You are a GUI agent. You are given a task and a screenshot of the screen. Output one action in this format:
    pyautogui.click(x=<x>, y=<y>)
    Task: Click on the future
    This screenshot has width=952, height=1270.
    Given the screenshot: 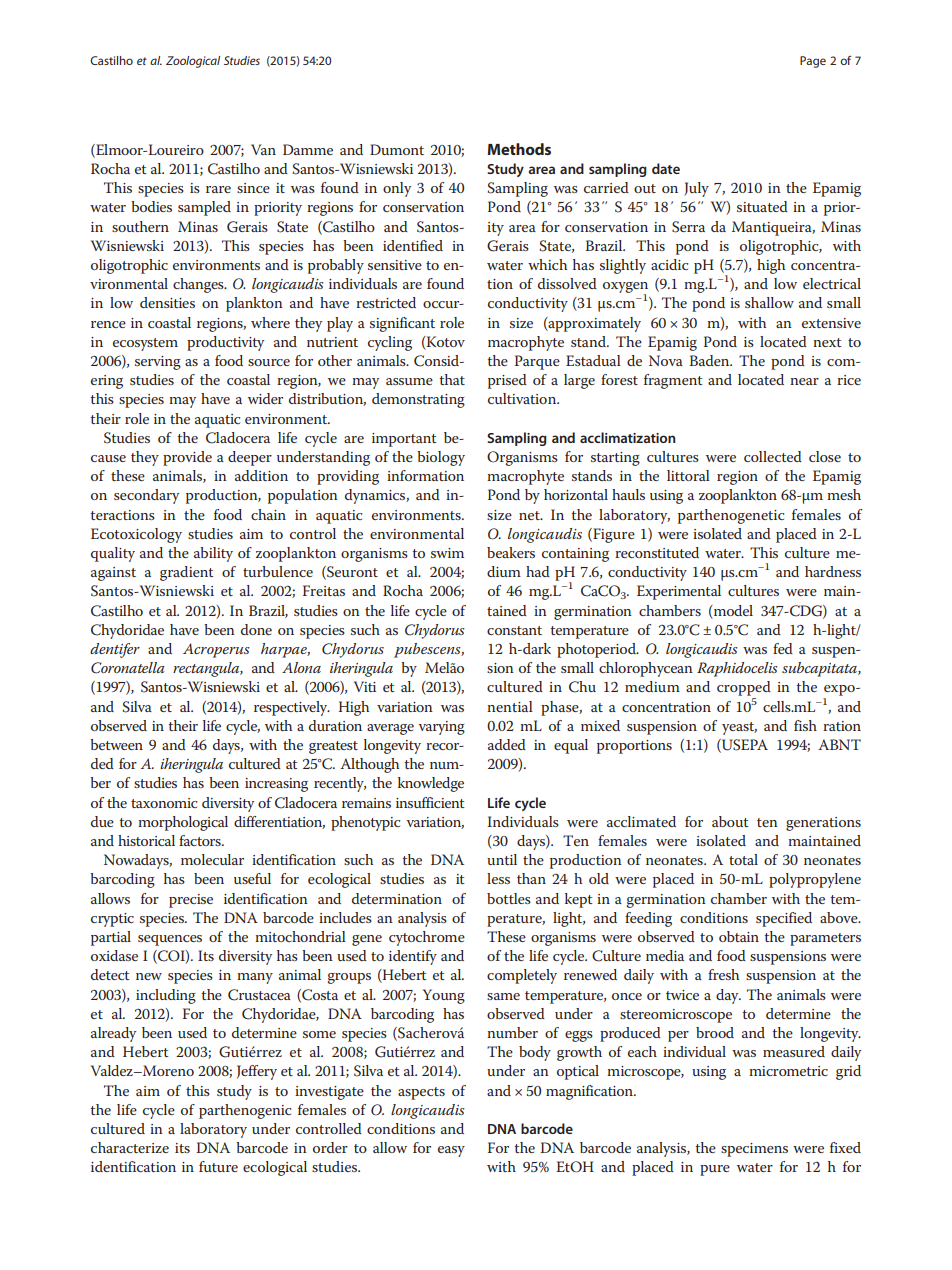 What is the action you would take?
    pyautogui.click(x=218, y=1166)
